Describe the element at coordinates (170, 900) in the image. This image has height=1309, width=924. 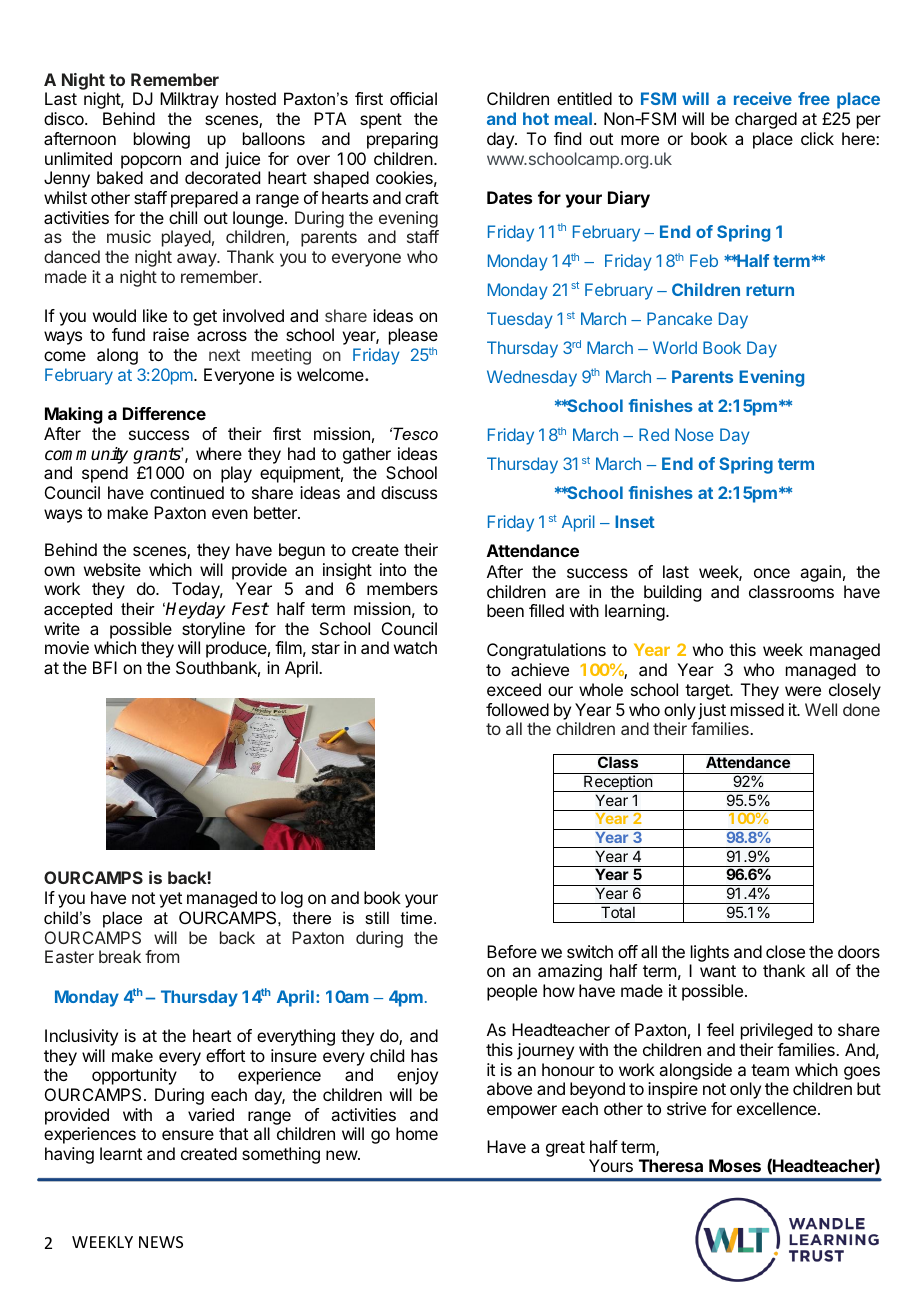
I see `yet` at that location.
